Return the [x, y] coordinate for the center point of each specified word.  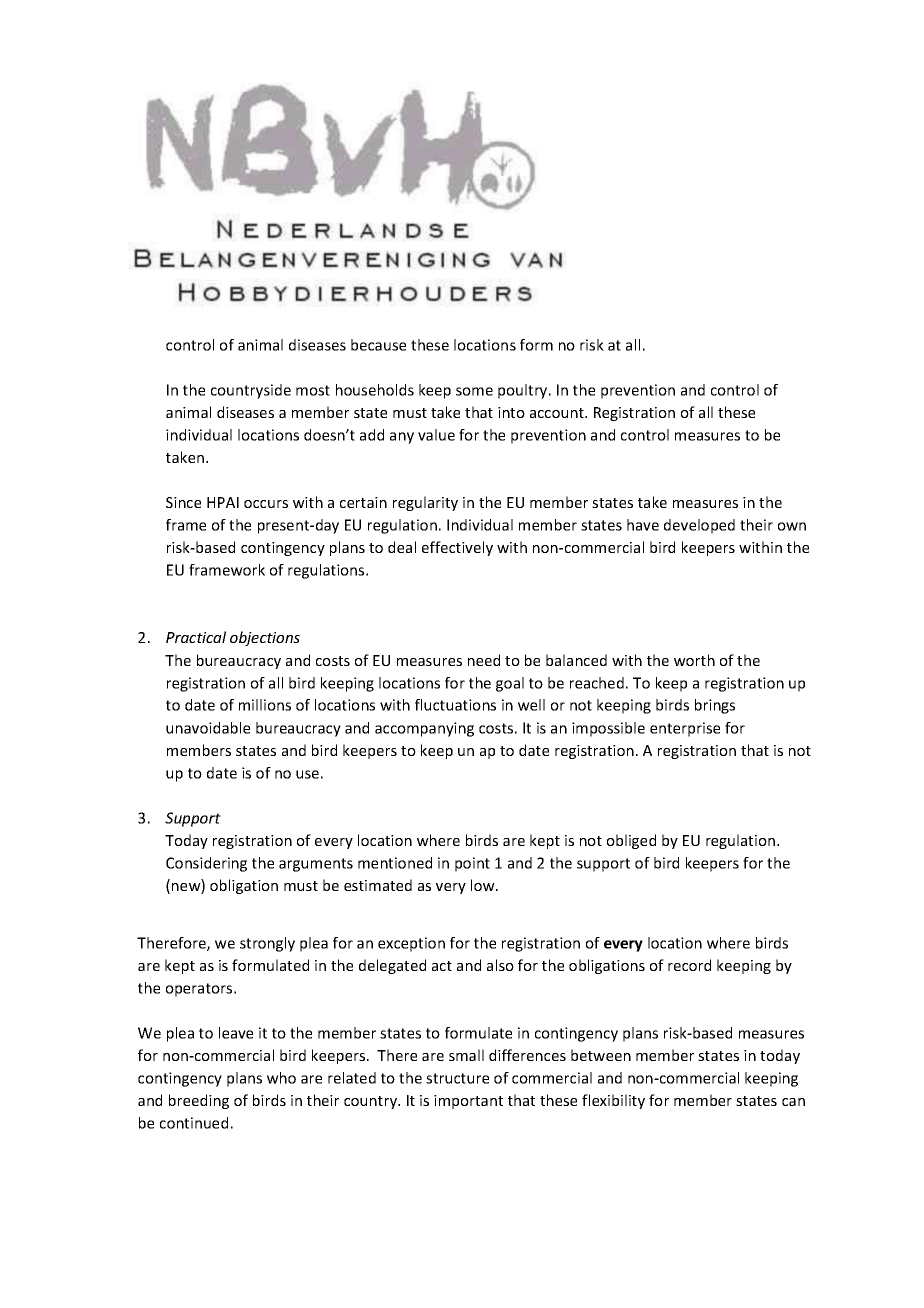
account [558, 413]
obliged [631, 841]
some [474, 391]
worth [694, 660]
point [472, 864]
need [484, 660]
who [281, 1078]
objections [265, 638]
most [313, 390]
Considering [206, 864]
